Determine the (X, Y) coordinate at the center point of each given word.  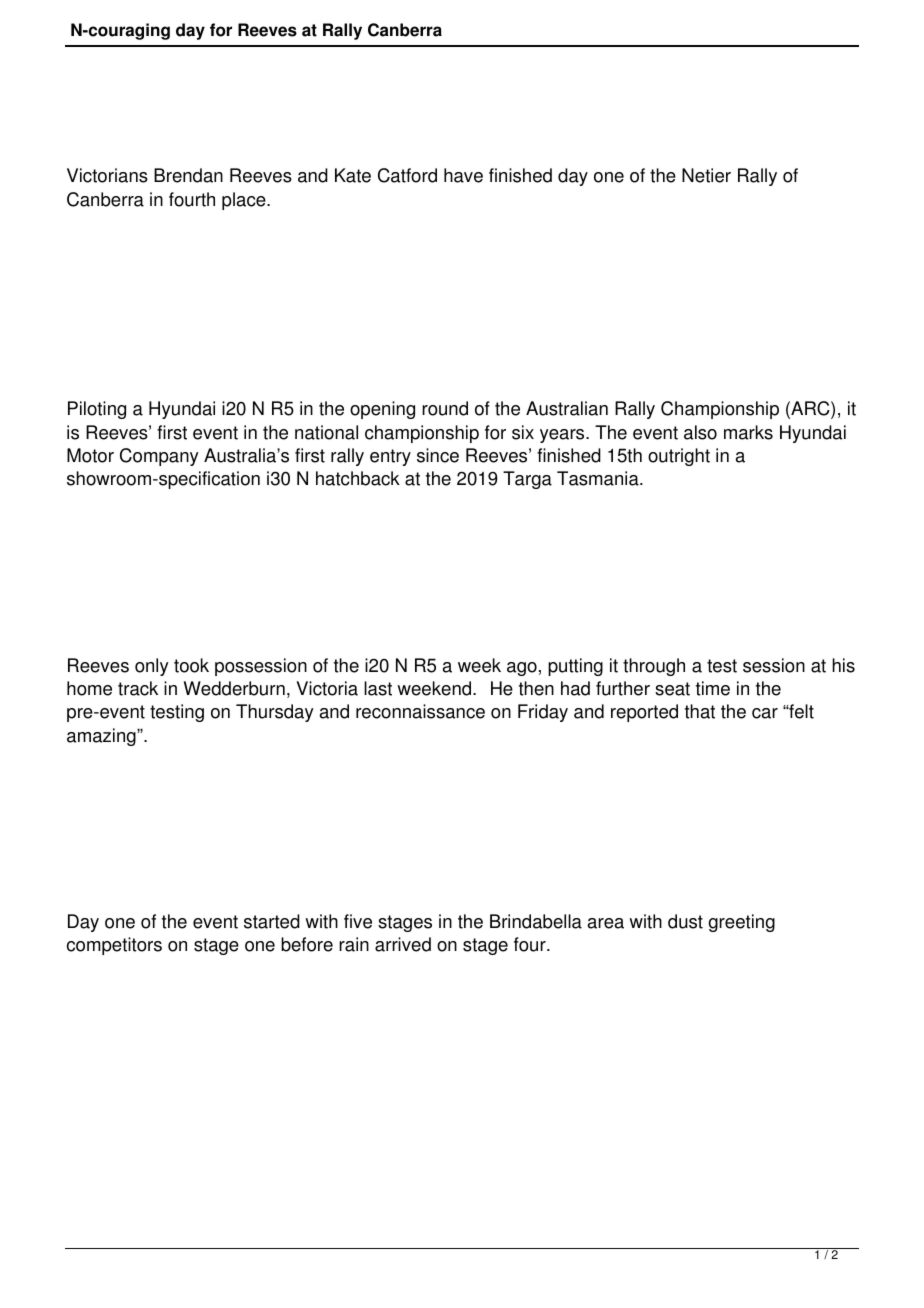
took (191, 665)
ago (522, 669)
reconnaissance (420, 711)
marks (748, 432)
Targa (527, 480)
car (765, 713)
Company (159, 457)
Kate (353, 175)
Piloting (97, 410)
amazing (102, 737)
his (843, 665)
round (445, 408)
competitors (114, 946)
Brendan (188, 175)
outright (679, 457)
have (463, 175)
